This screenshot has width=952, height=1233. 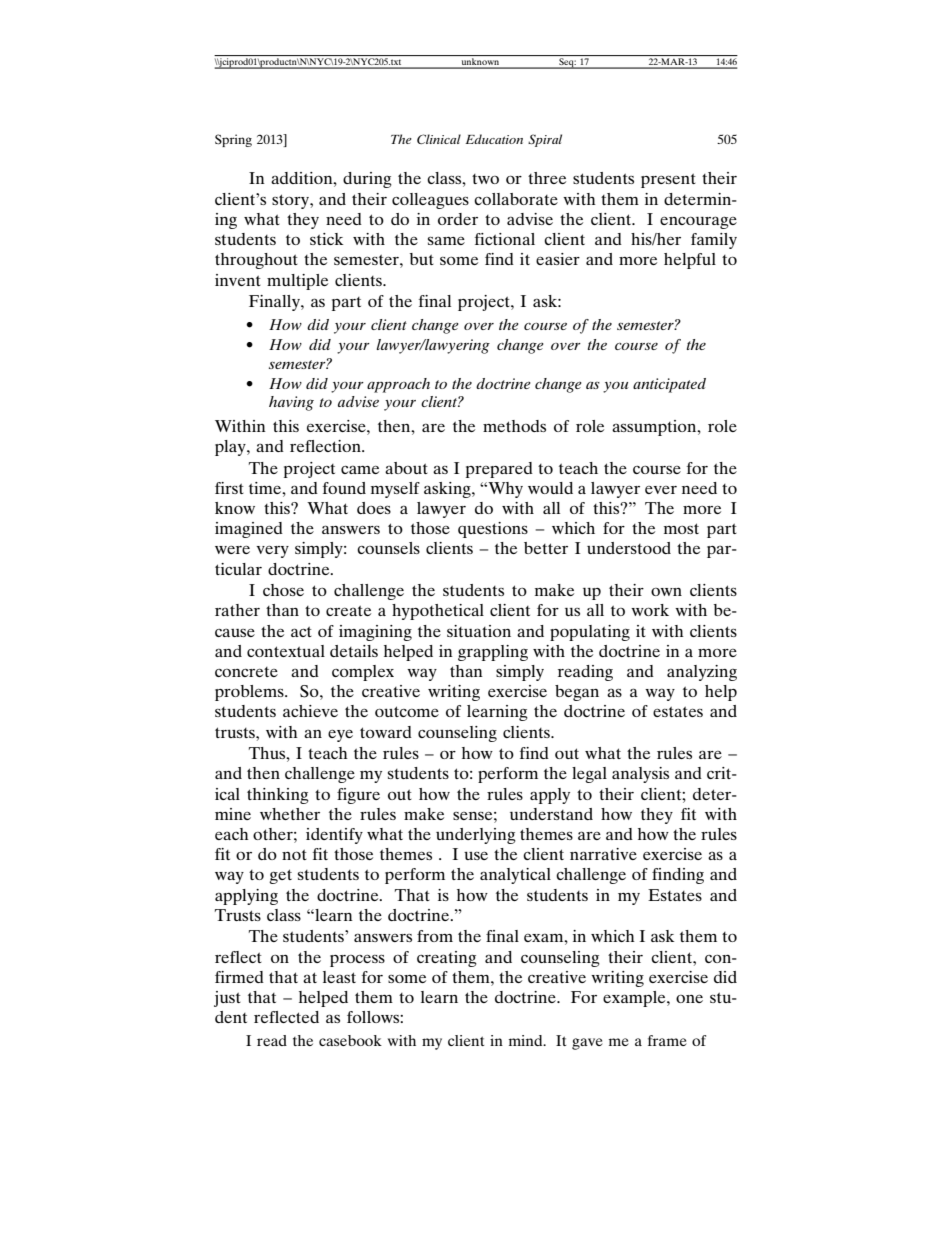 I want to click on Spring, so click(x=233, y=140).
